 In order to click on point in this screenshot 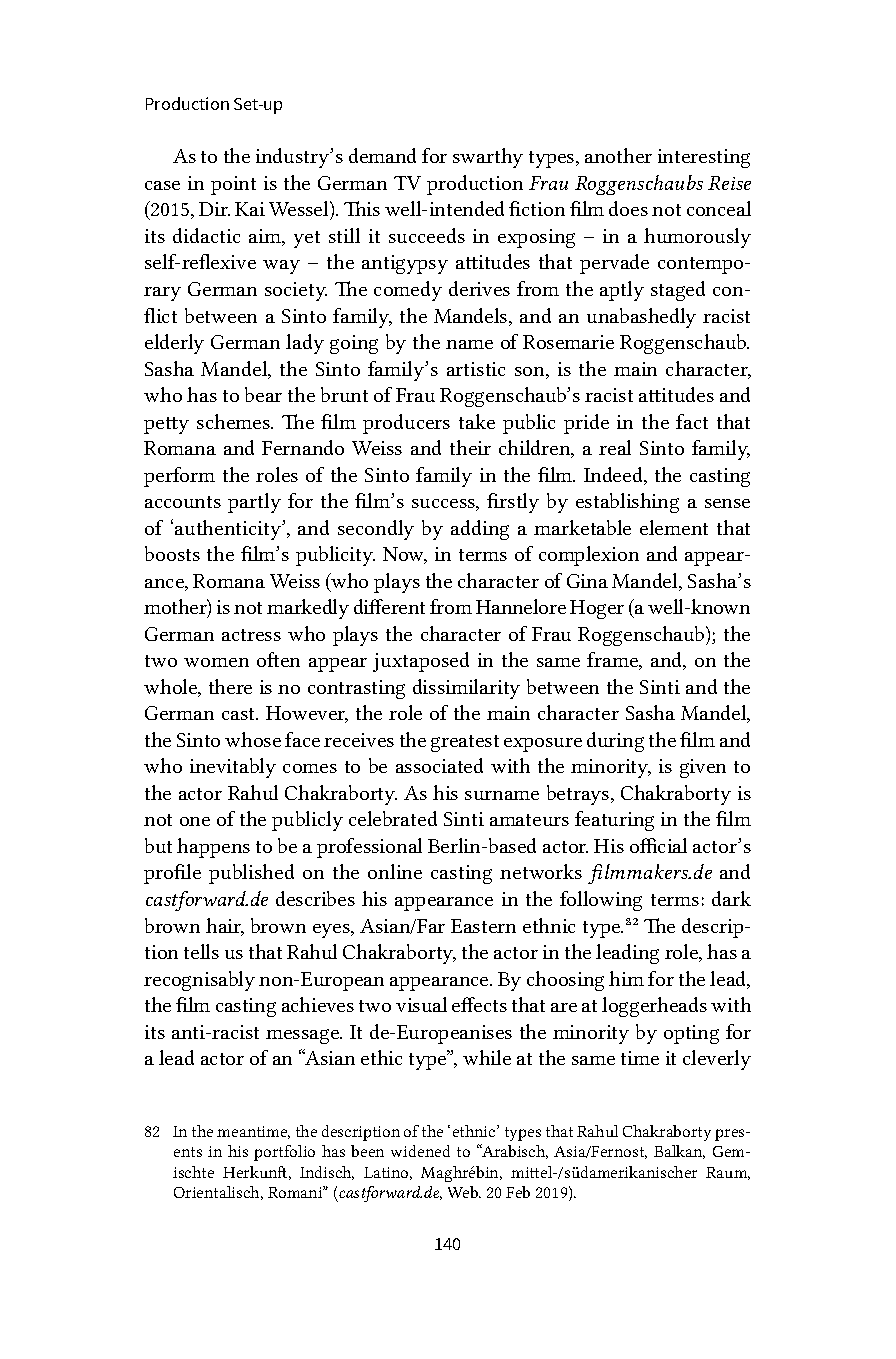, I will do `click(233, 185)`.
